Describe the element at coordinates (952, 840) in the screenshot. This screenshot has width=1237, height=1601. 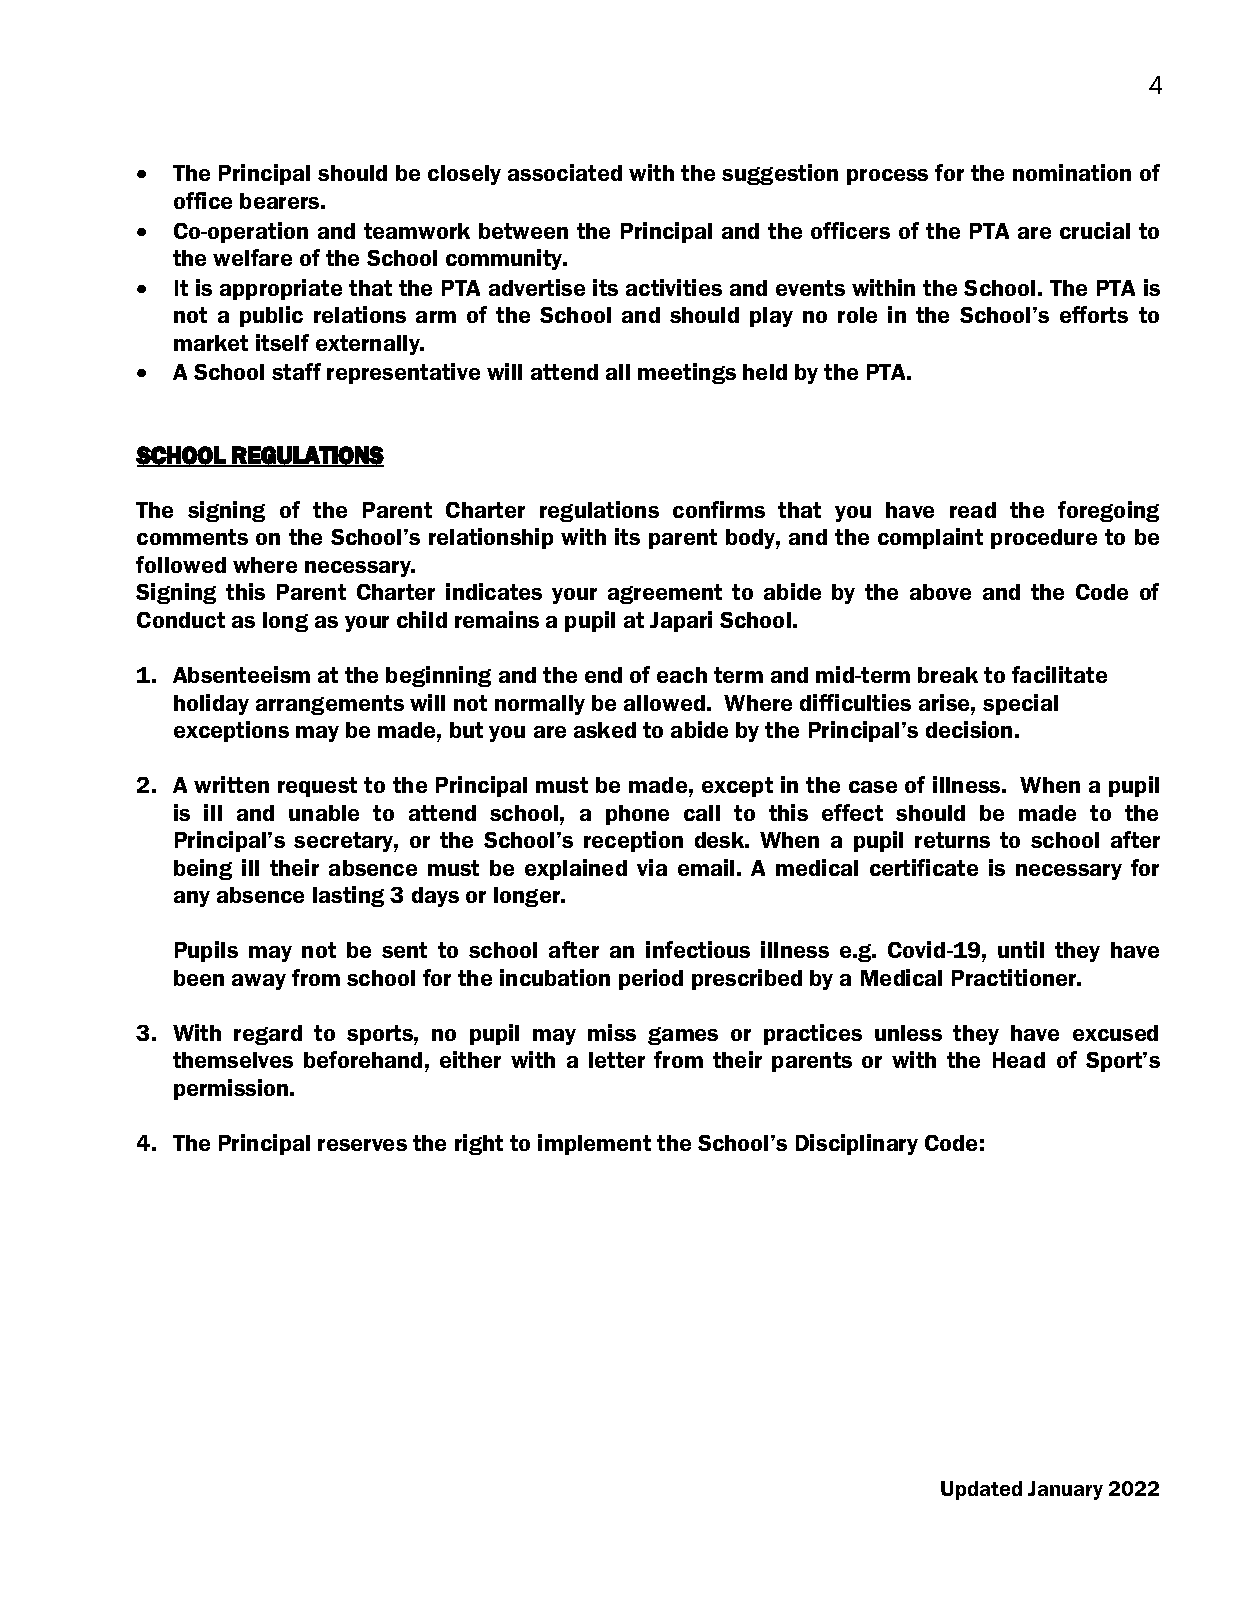
I see `returns` at that location.
